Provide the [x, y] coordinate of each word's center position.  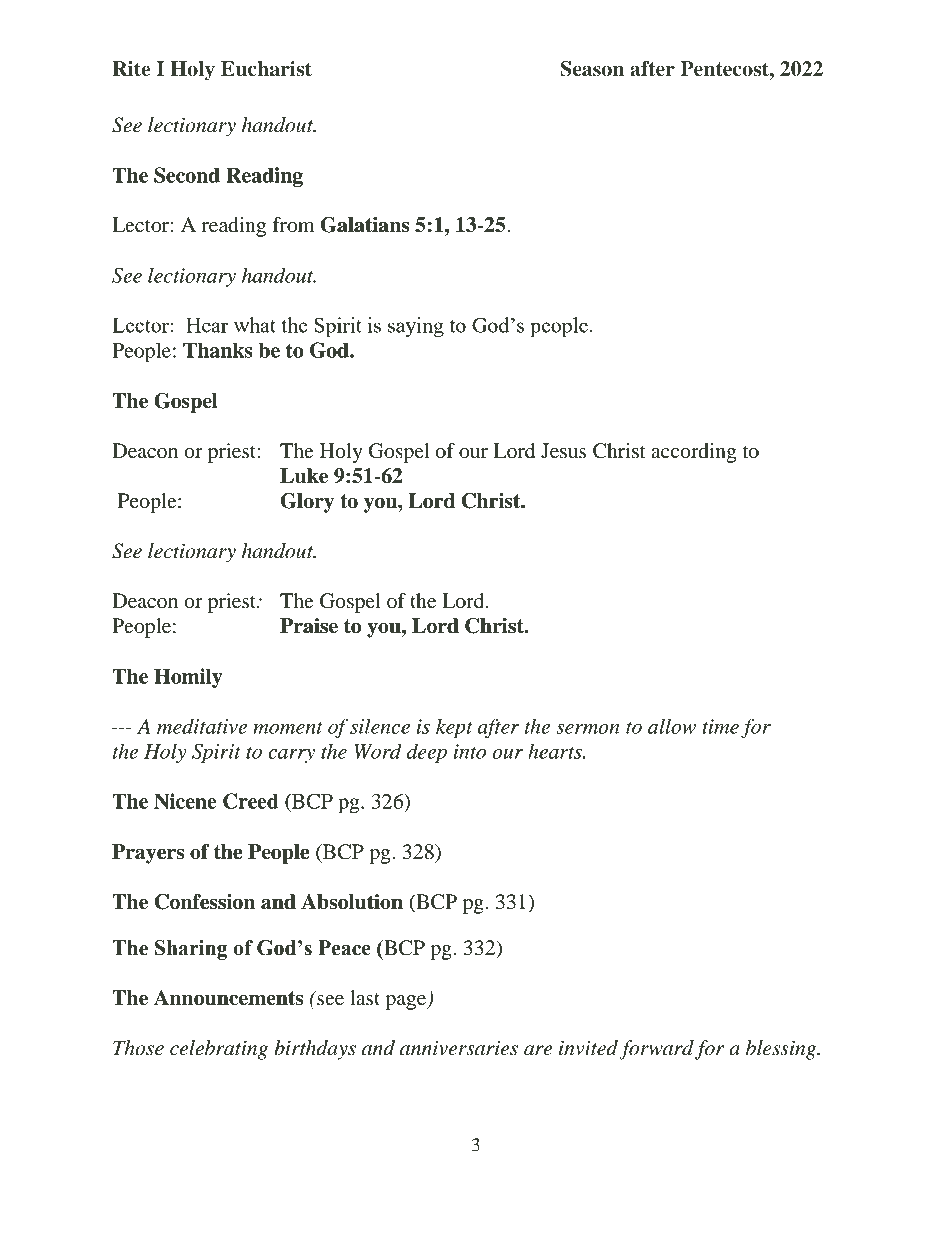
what [255, 325]
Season [592, 69]
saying [416, 327]
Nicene [185, 801]
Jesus [563, 451]
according [693, 453]
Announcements [228, 998]
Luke [304, 476]
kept [454, 728]
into [470, 751]
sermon [588, 729]
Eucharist [266, 69]
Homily [188, 678]
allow [672, 726]
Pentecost [725, 69]
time [720, 726]
